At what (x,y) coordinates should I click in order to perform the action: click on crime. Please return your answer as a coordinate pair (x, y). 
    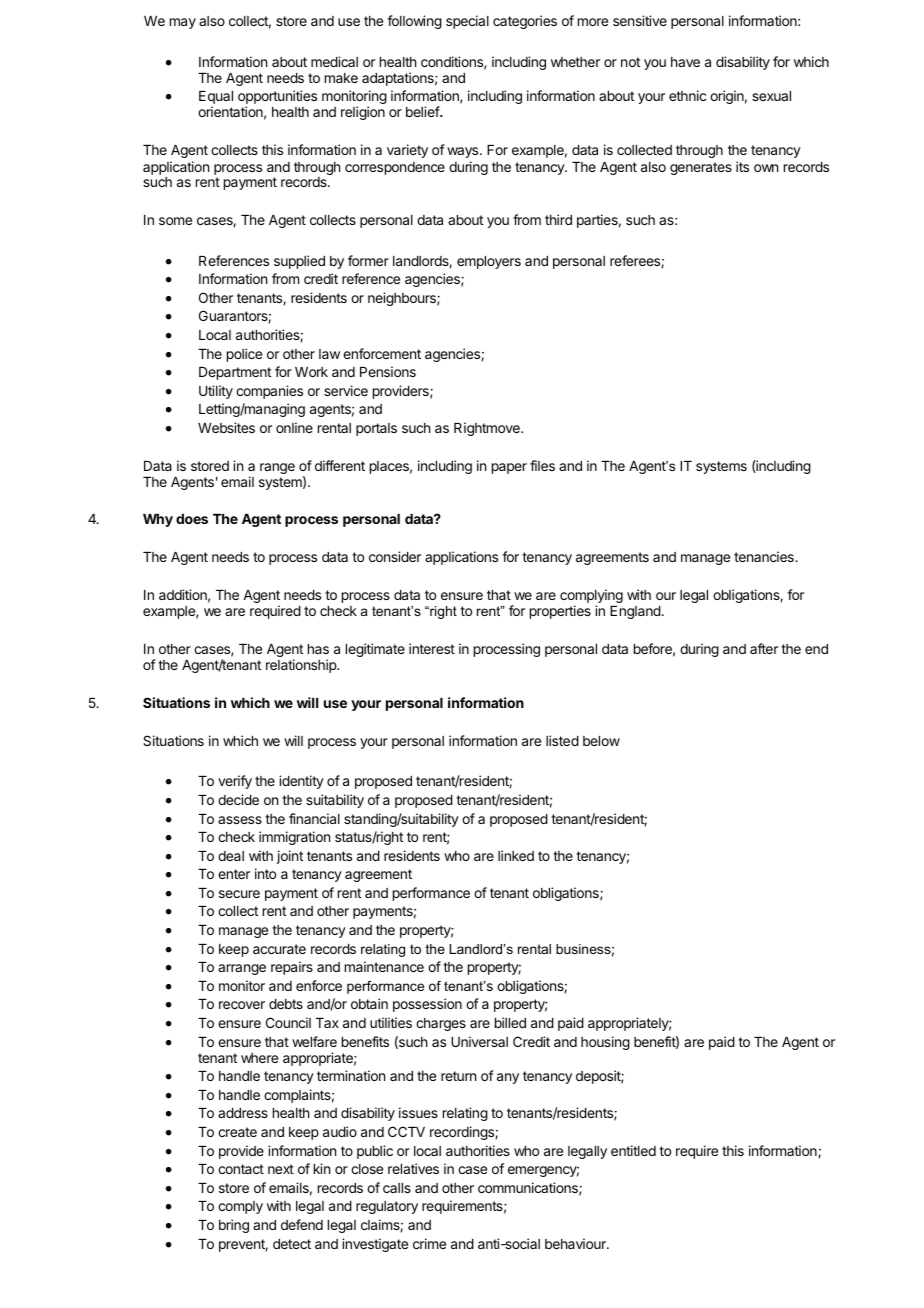
    Looking at the image, I should click on (429, 1243).
